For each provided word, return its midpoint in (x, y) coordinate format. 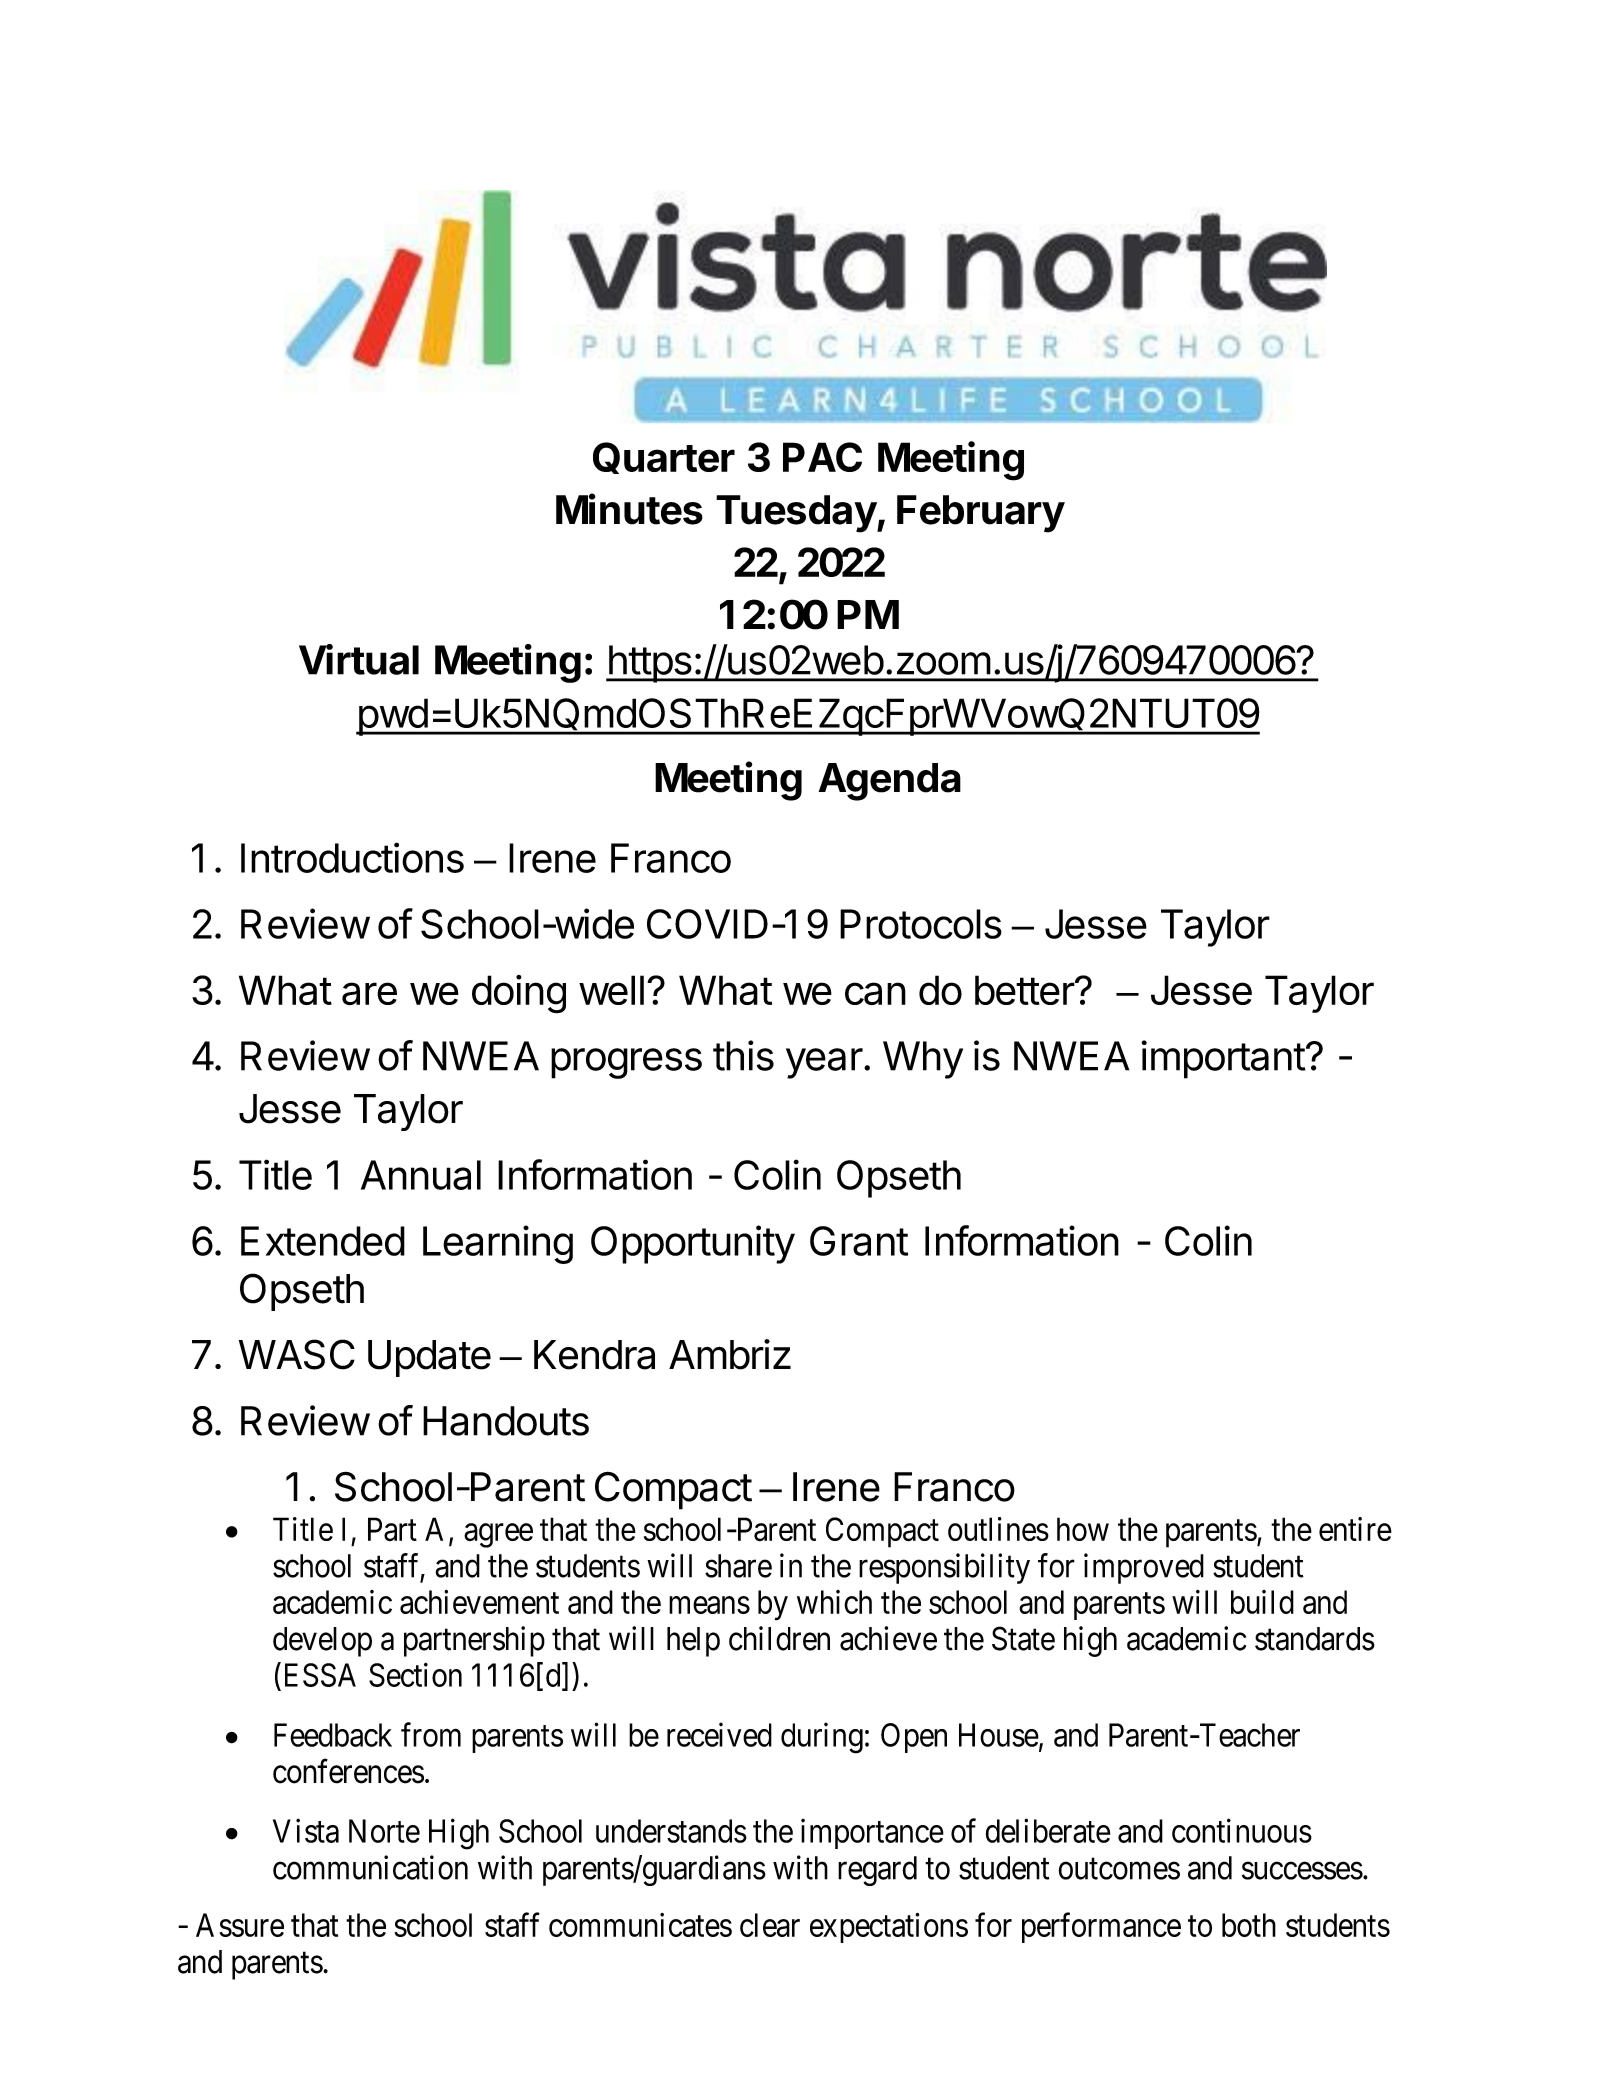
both (1249, 1925)
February (981, 514)
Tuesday (797, 514)
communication (370, 1867)
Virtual (359, 659)
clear (770, 1925)
